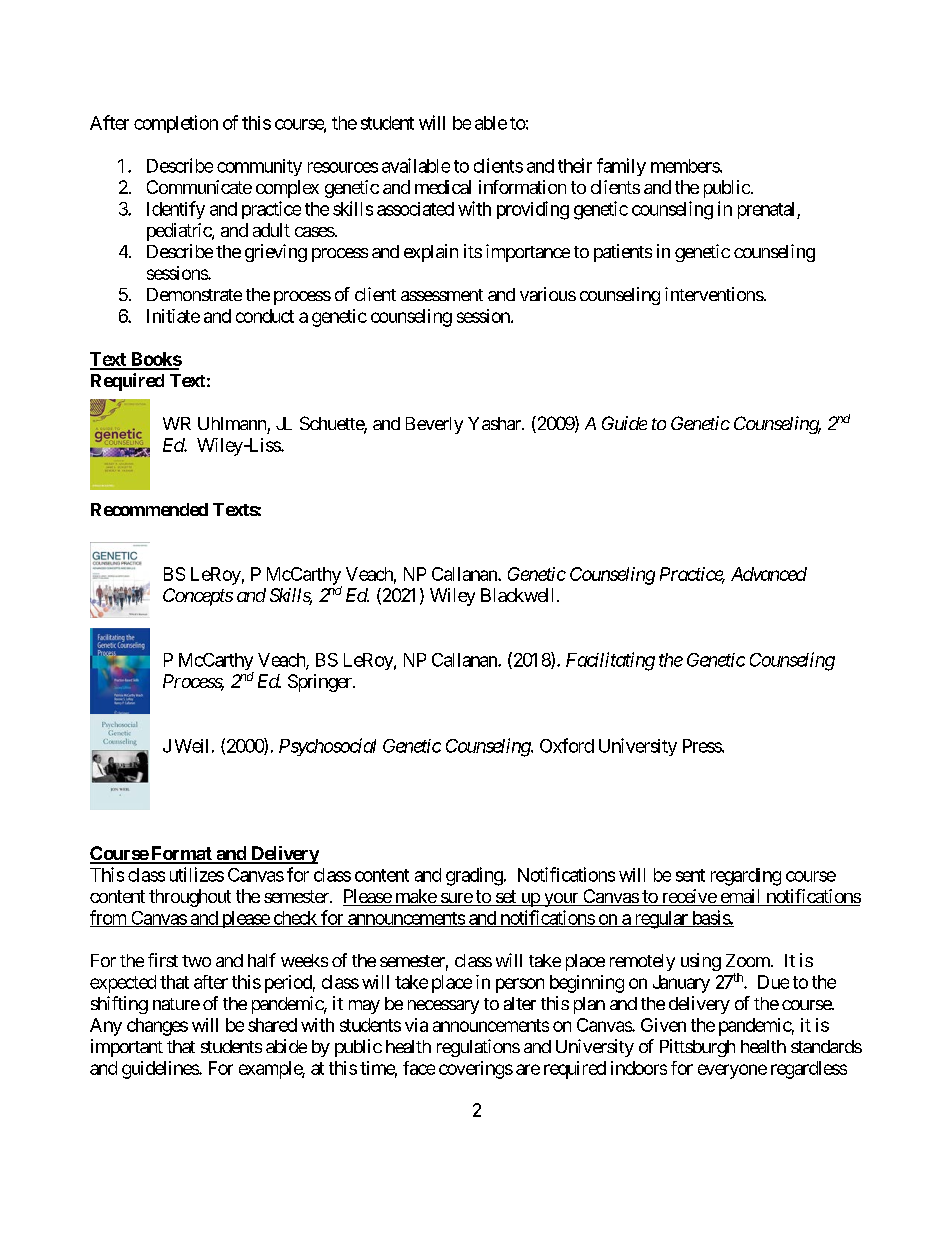 The width and height of the screenshot is (952, 1233). I want to click on important, so click(127, 1048).
